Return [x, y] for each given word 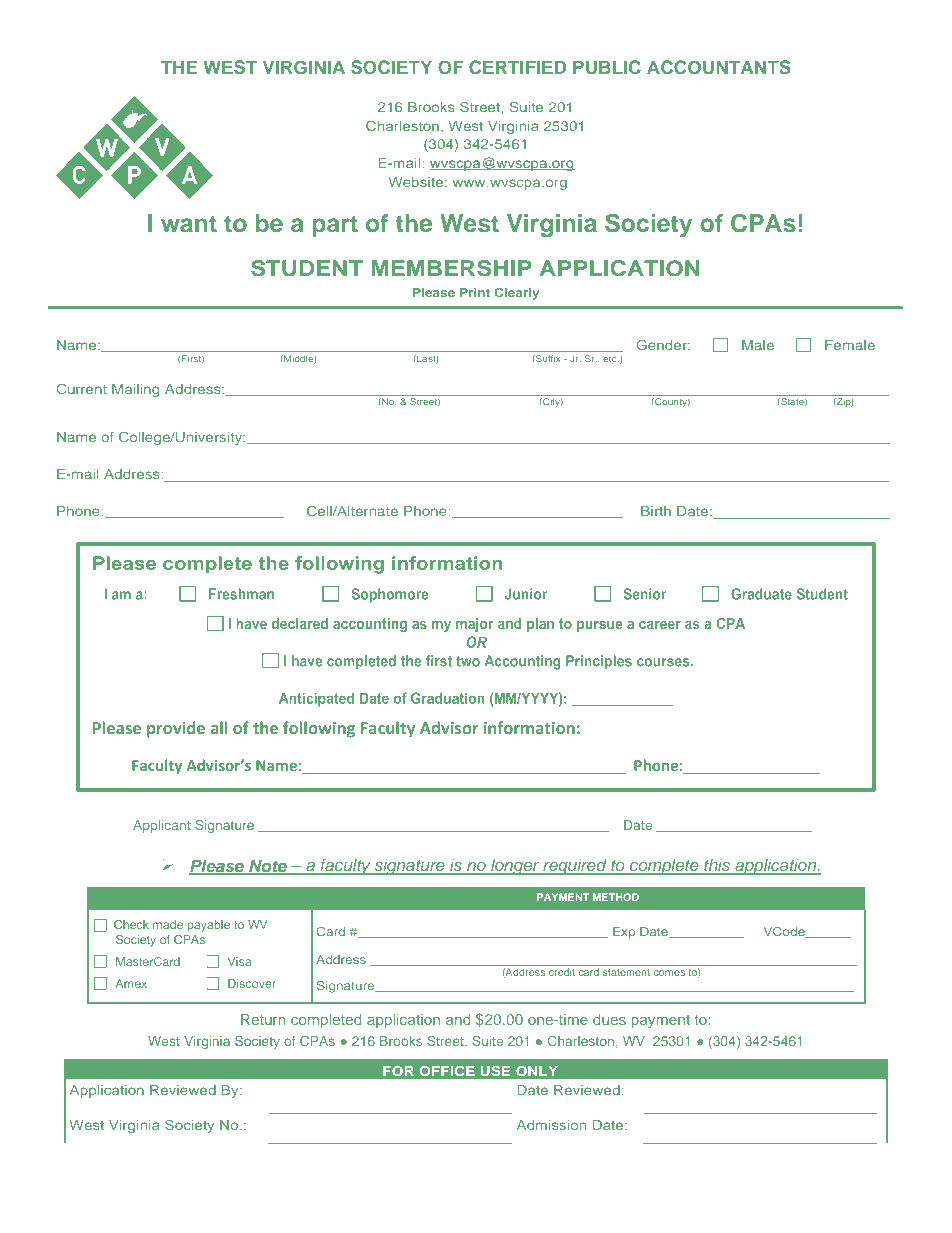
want [189, 223]
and [458, 1019]
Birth [656, 511]
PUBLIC [607, 67]
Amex [131, 983]
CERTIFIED [517, 67]
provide [176, 729]
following [319, 729]
